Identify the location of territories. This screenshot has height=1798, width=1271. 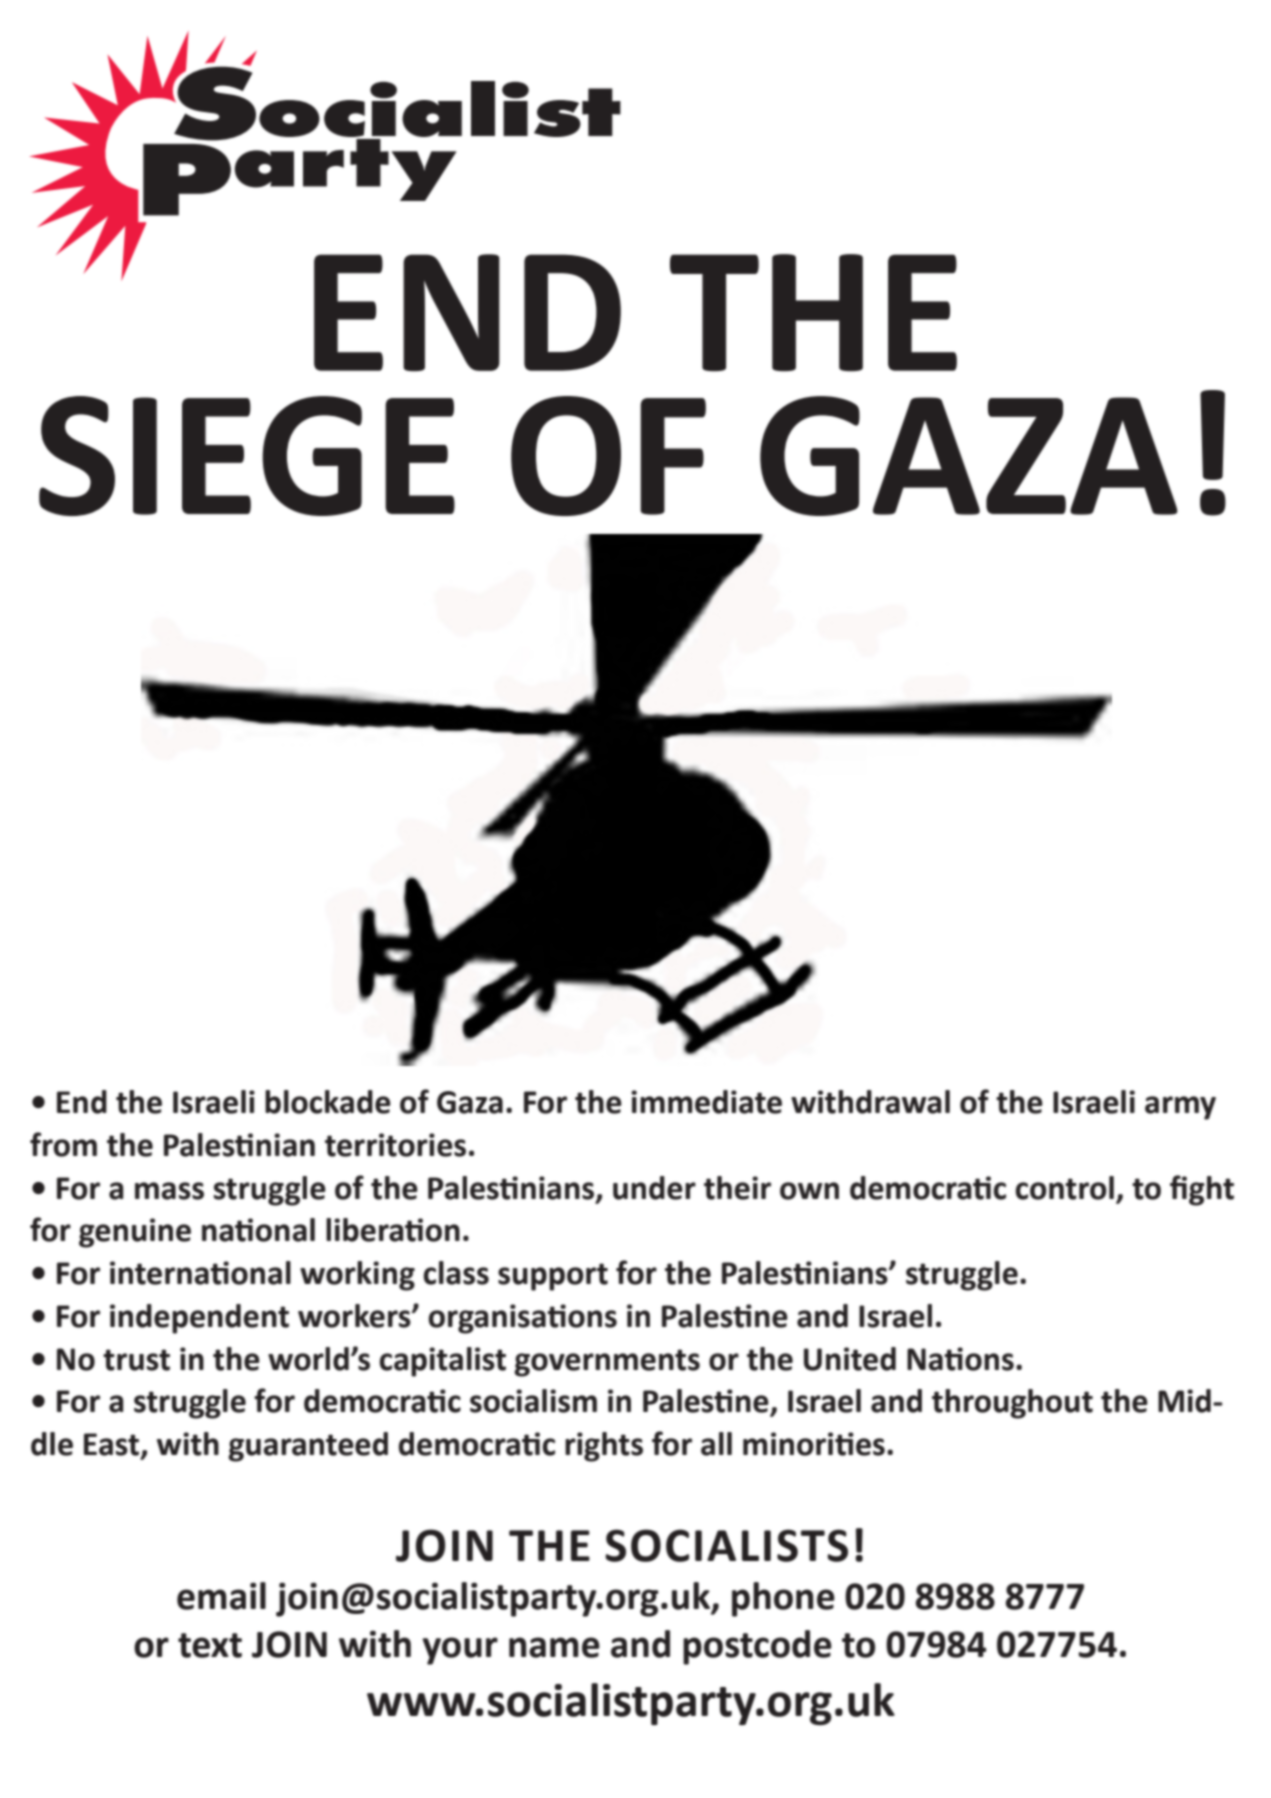
(395, 1145).
